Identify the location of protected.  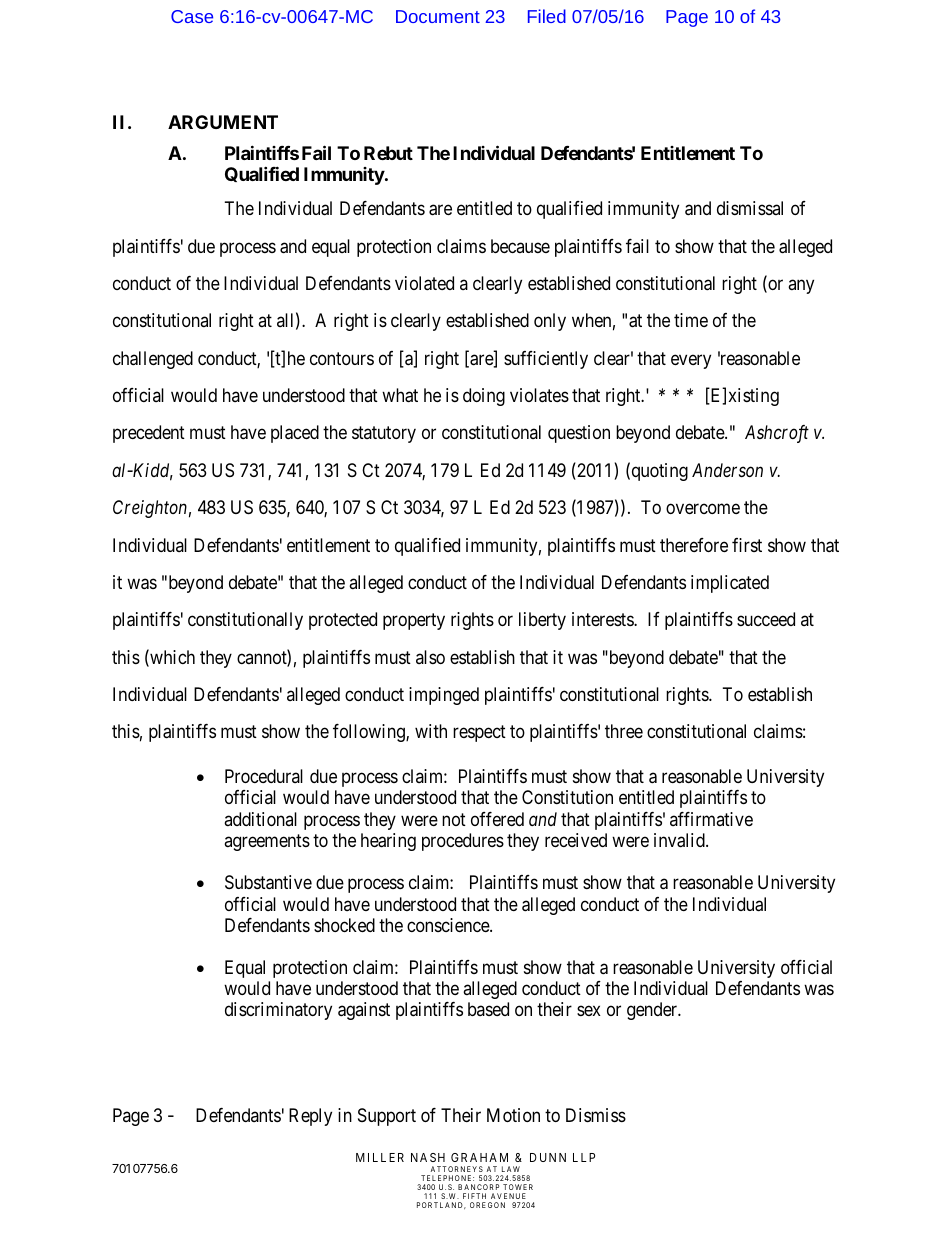
(343, 621).
